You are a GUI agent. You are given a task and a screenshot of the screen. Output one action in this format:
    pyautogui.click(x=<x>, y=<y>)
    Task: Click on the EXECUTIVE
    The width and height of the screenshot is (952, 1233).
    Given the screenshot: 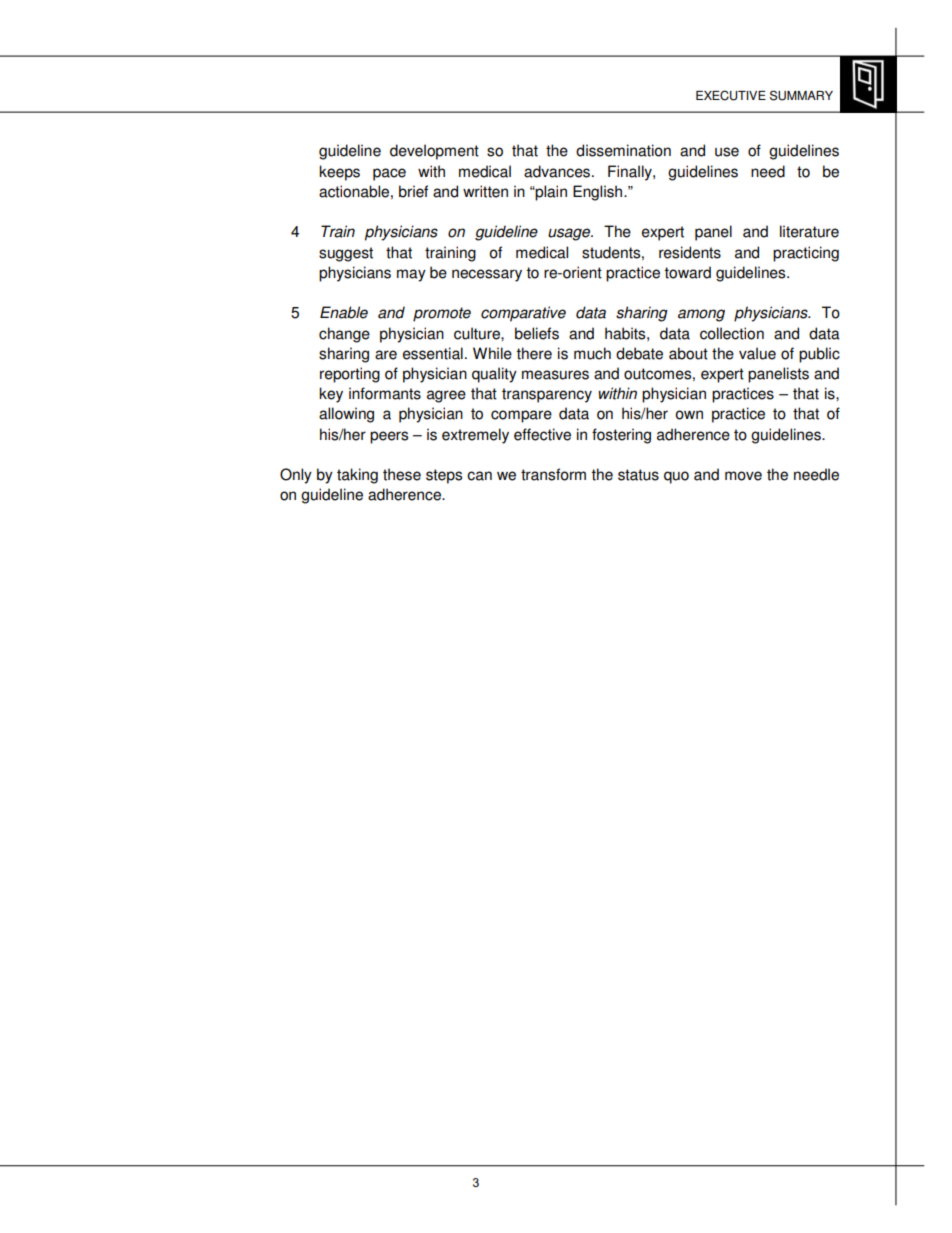 What is the action you would take?
    pyautogui.click(x=731, y=95)
